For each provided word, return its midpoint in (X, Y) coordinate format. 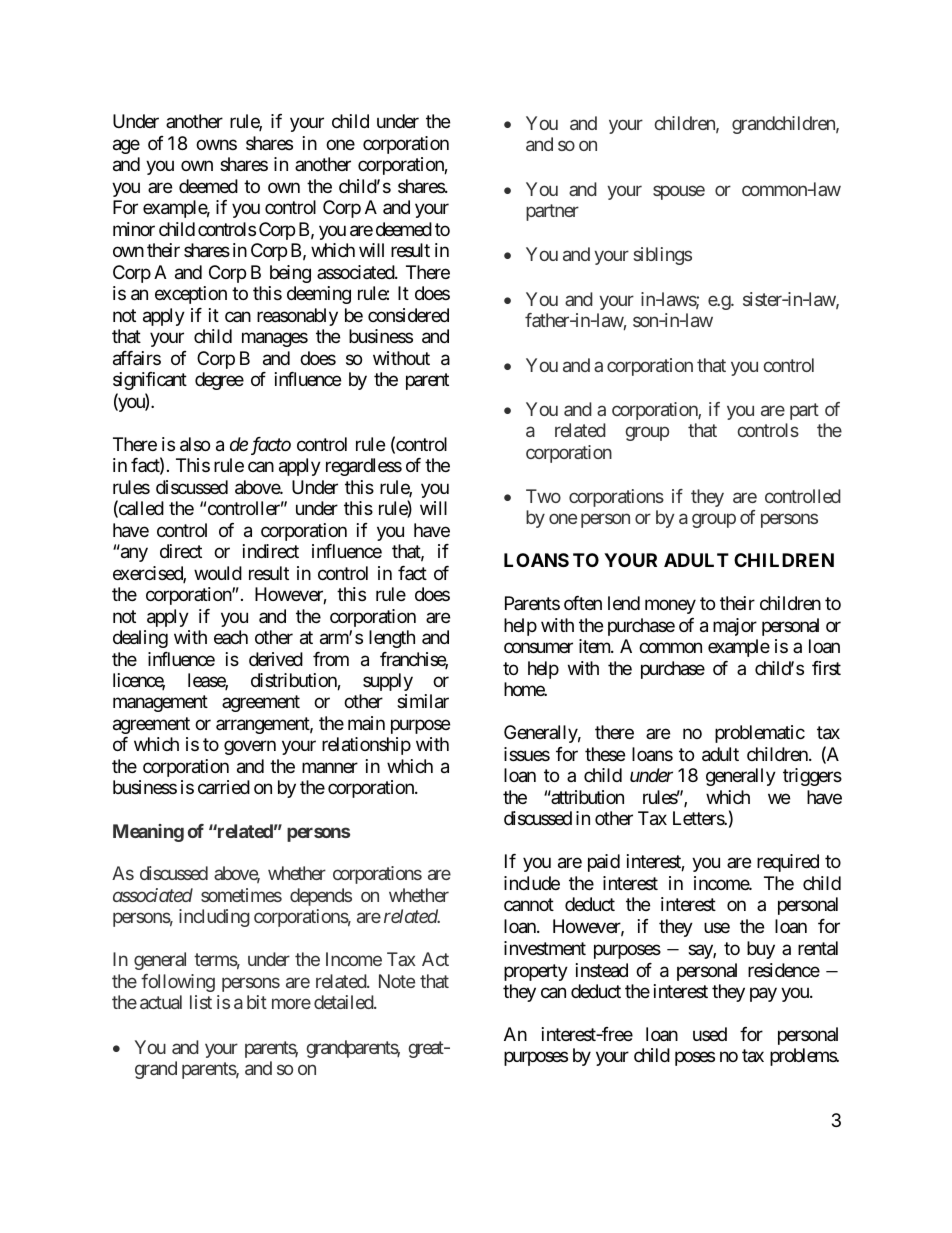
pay (763, 994)
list (201, 1002)
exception (191, 295)
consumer (538, 648)
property (536, 972)
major (735, 627)
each (231, 637)
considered (408, 315)
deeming (319, 295)
